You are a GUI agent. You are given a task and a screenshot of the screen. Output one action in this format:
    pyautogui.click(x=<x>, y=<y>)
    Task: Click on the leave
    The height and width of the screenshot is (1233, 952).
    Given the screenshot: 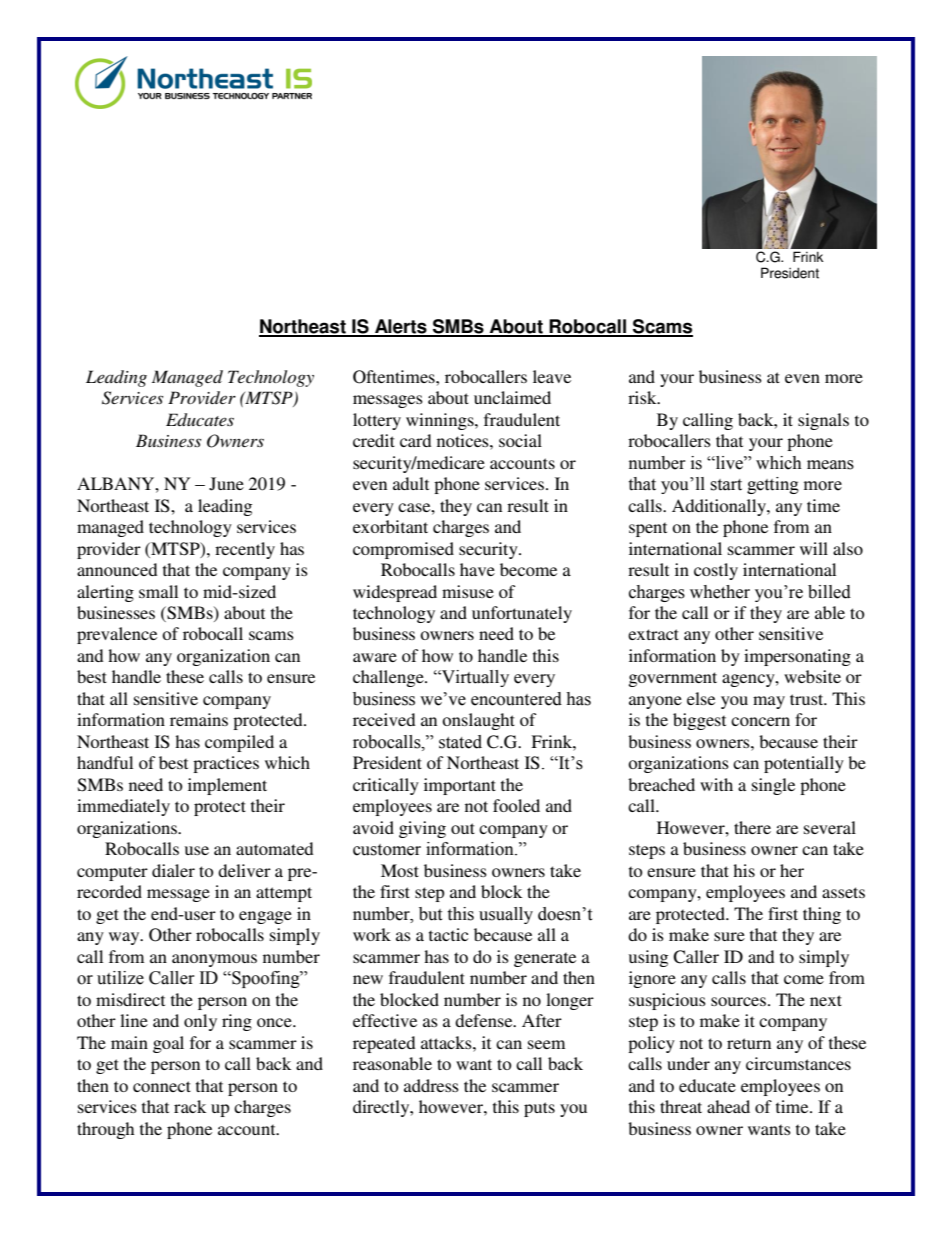 What is the action you would take?
    pyautogui.click(x=552, y=376)
